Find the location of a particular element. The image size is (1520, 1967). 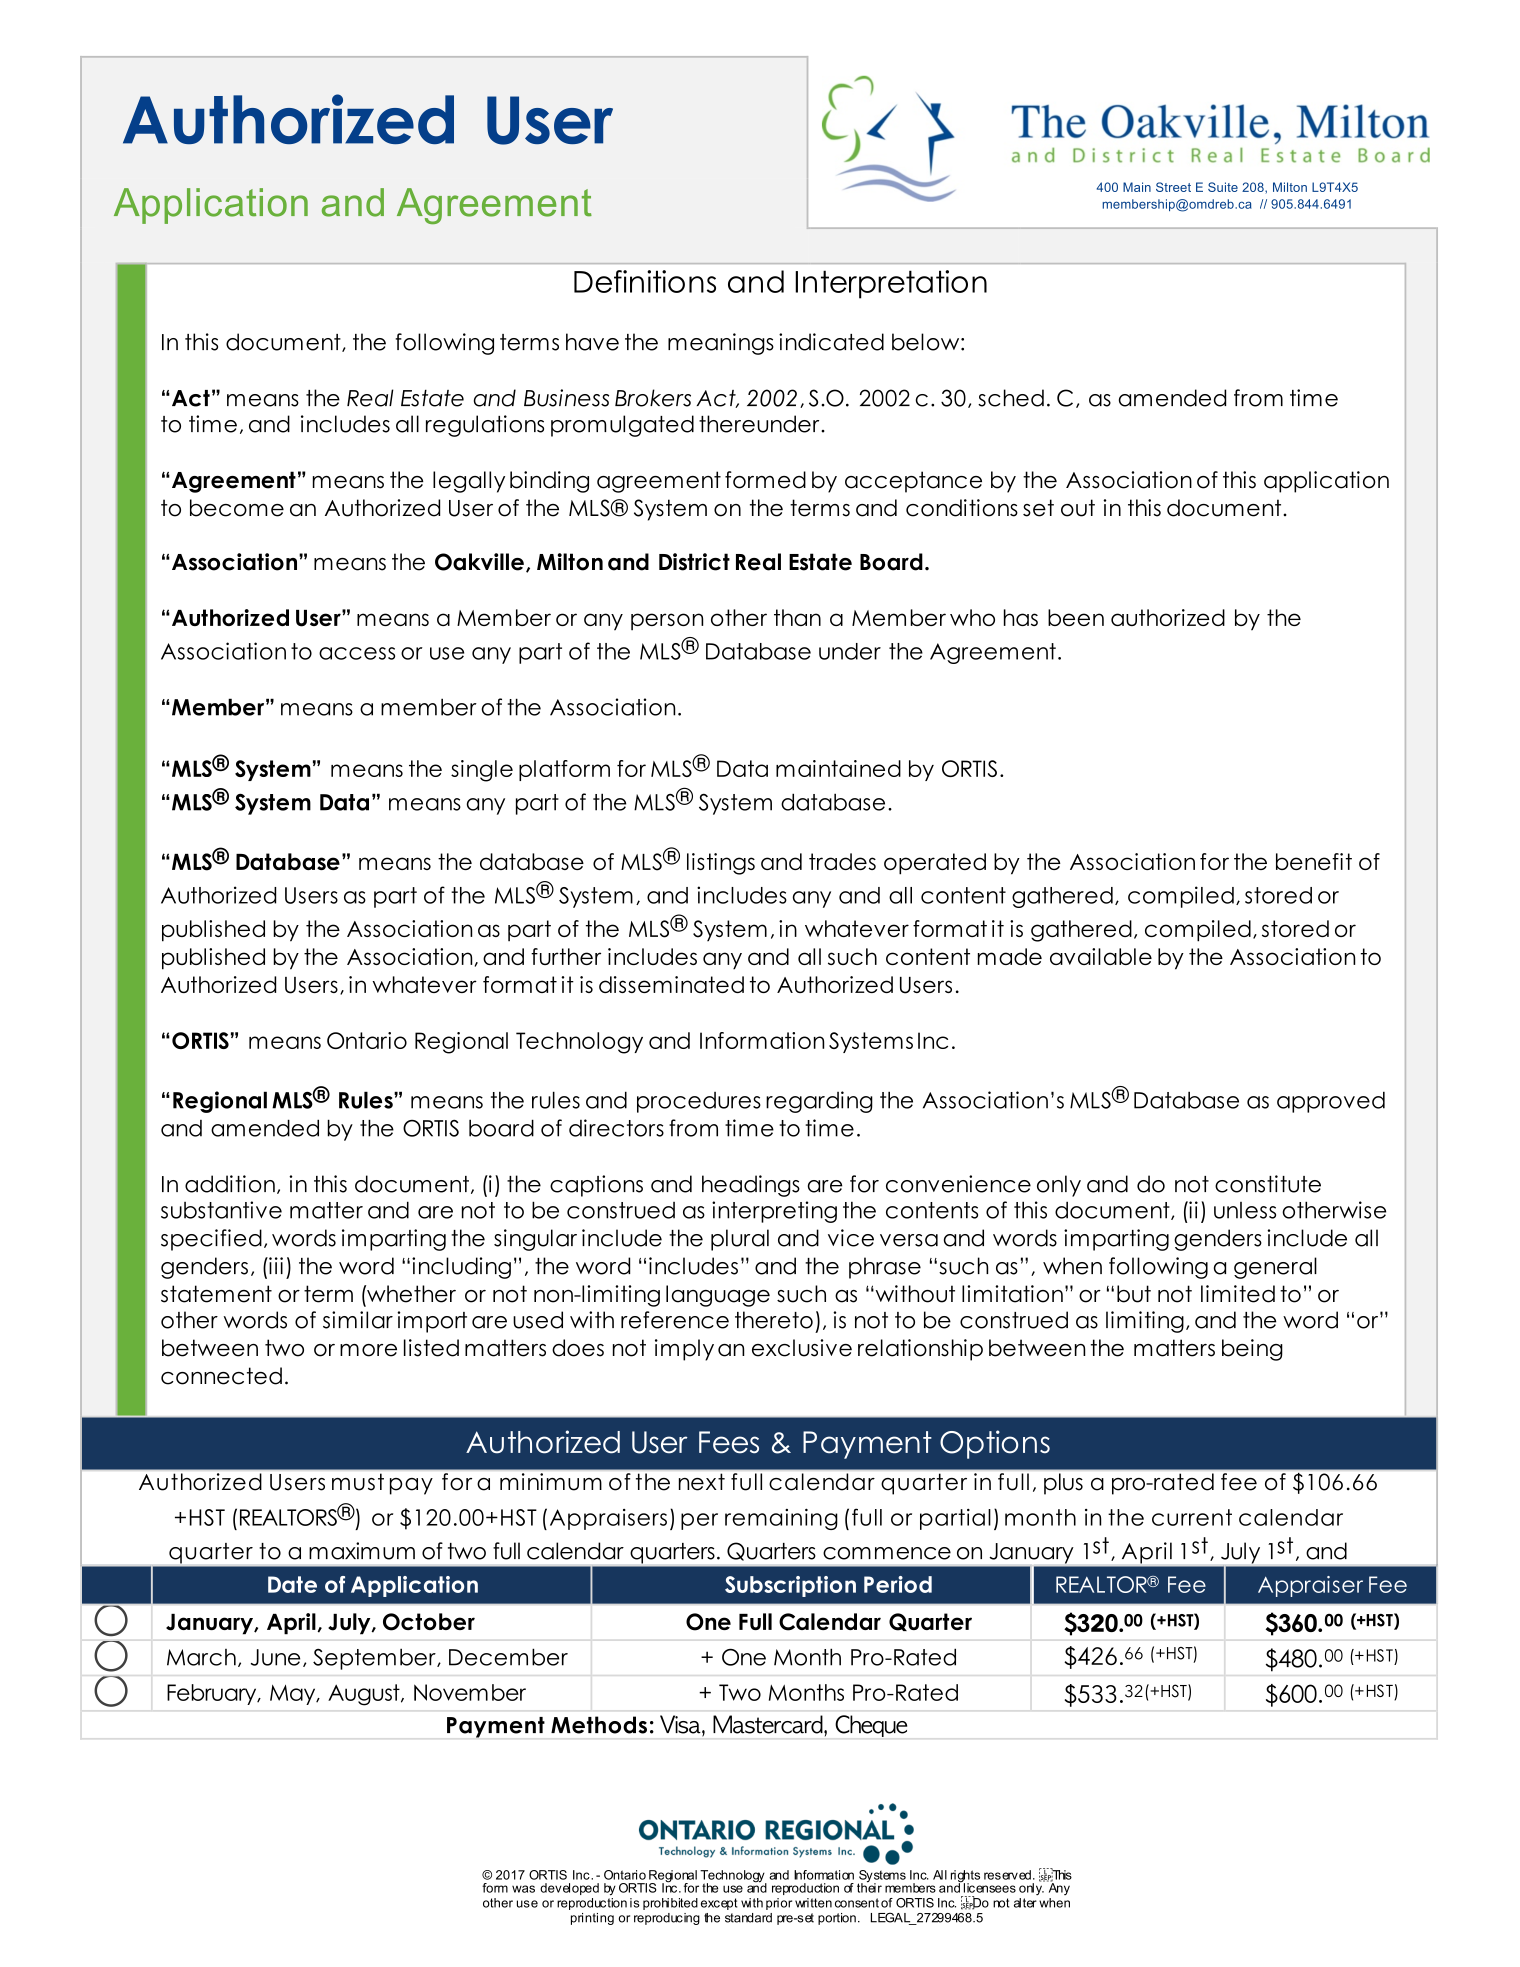

regarding is located at coordinates (819, 1102).
